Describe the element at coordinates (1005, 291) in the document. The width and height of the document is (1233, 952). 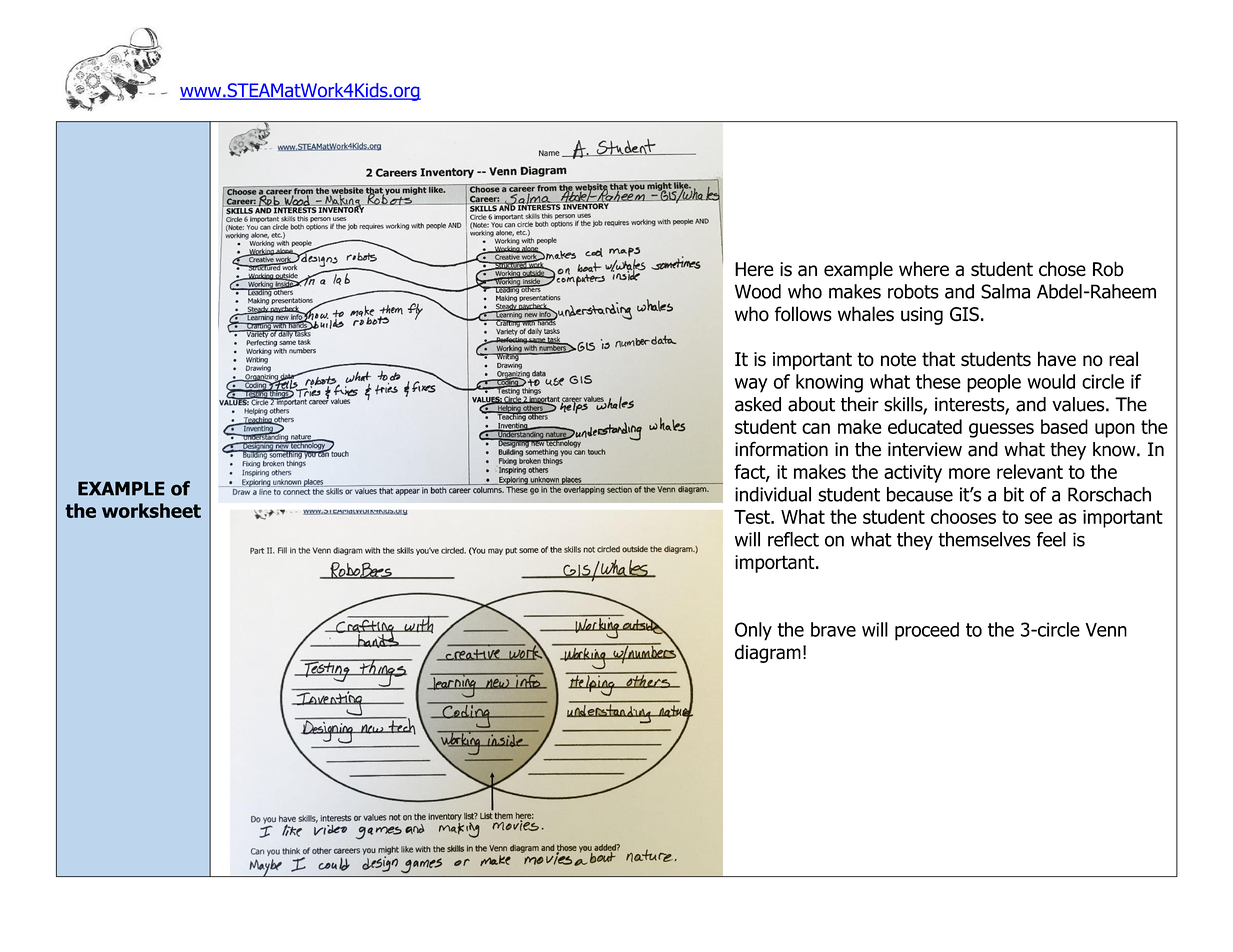
I see `Salma` at that location.
